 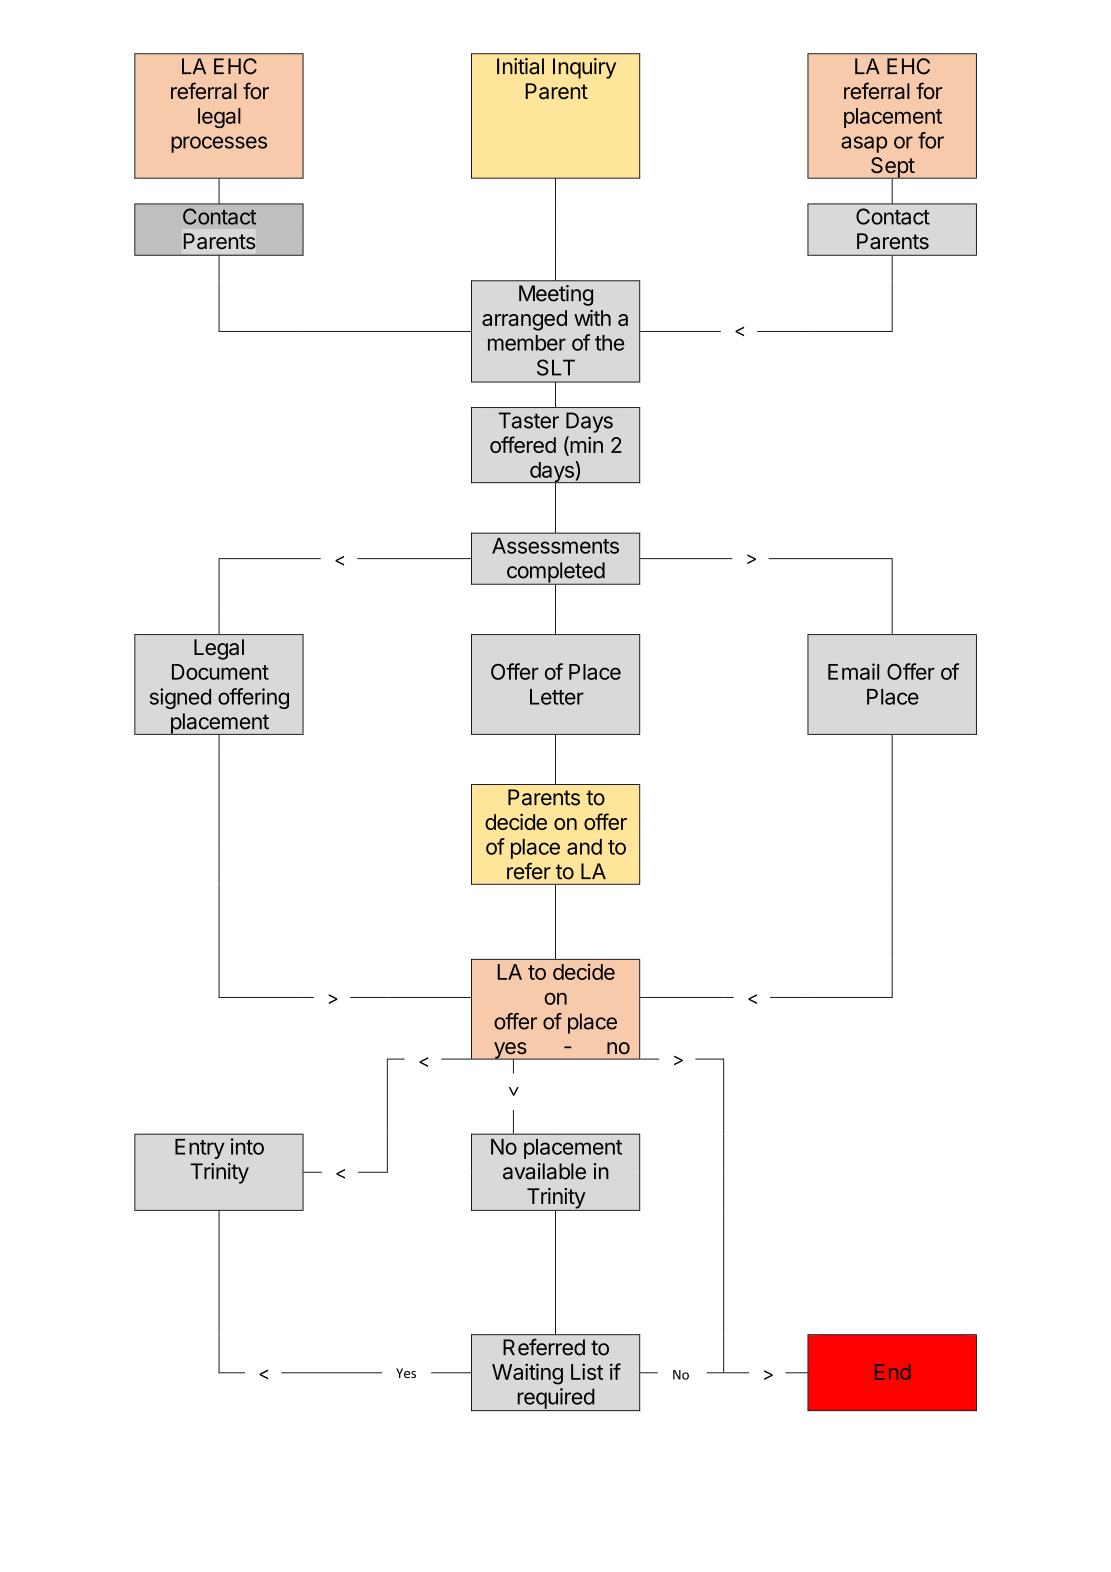 What do you see at coordinates (610, 343) in the screenshot?
I see `the` at bounding box center [610, 343].
